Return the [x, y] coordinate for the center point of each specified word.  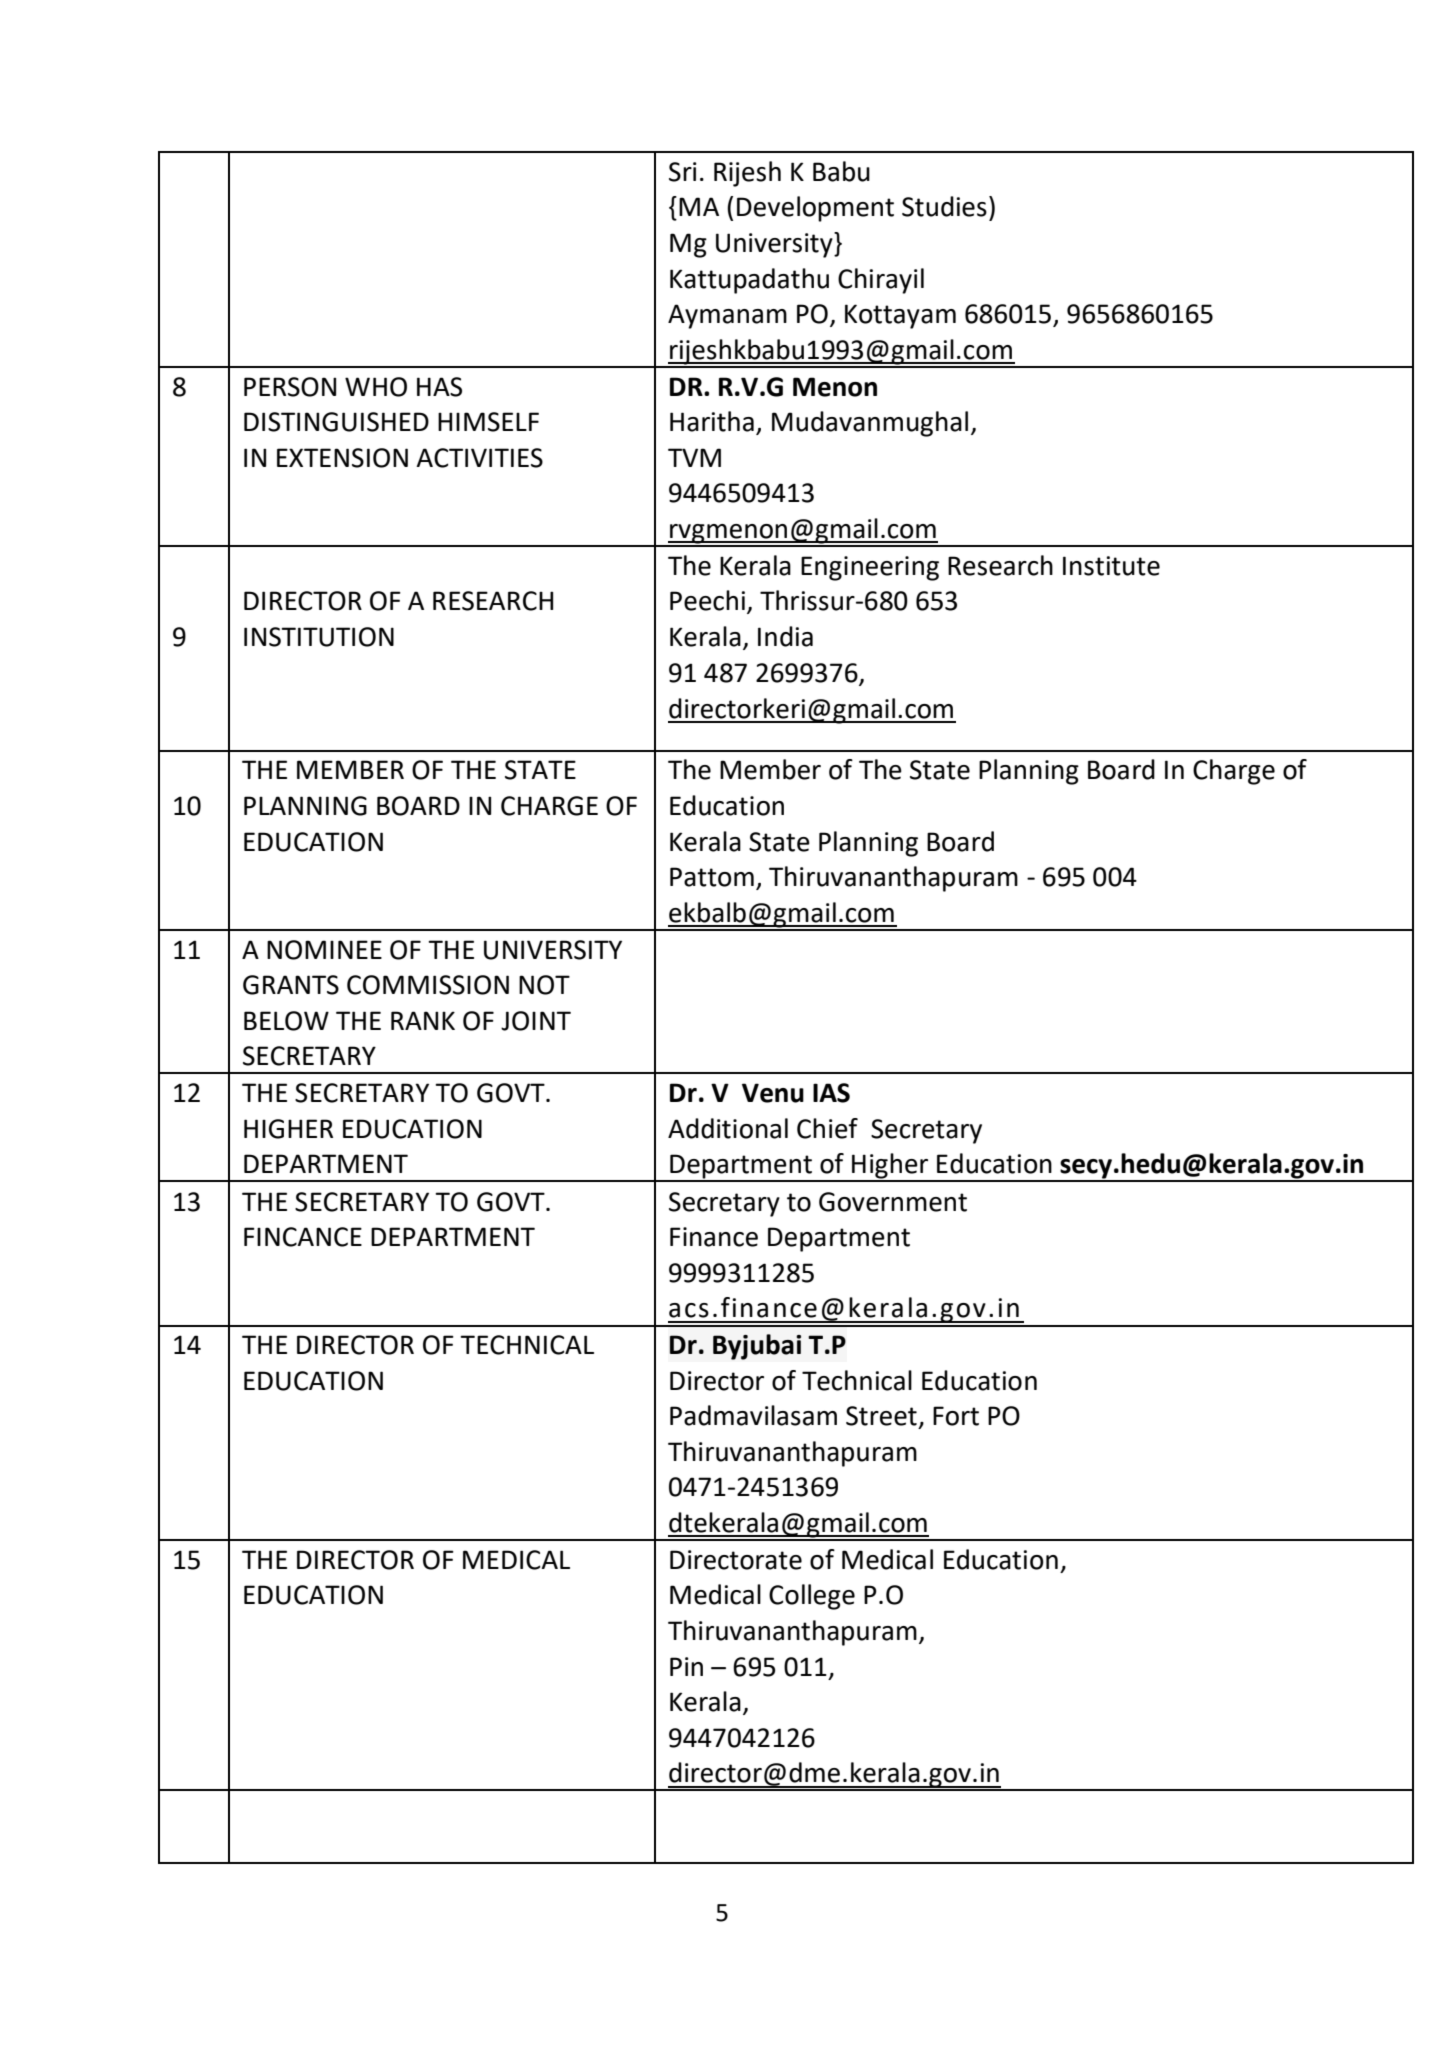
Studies [944, 206]
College [812, 1597]
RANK [423, 1020]
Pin [686, 1666]
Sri [683, 172]
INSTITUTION [319, 637]
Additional [728, 1128]
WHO [376, 387]
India [785, 636]
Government [893, 1202]
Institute [1111, 566]
